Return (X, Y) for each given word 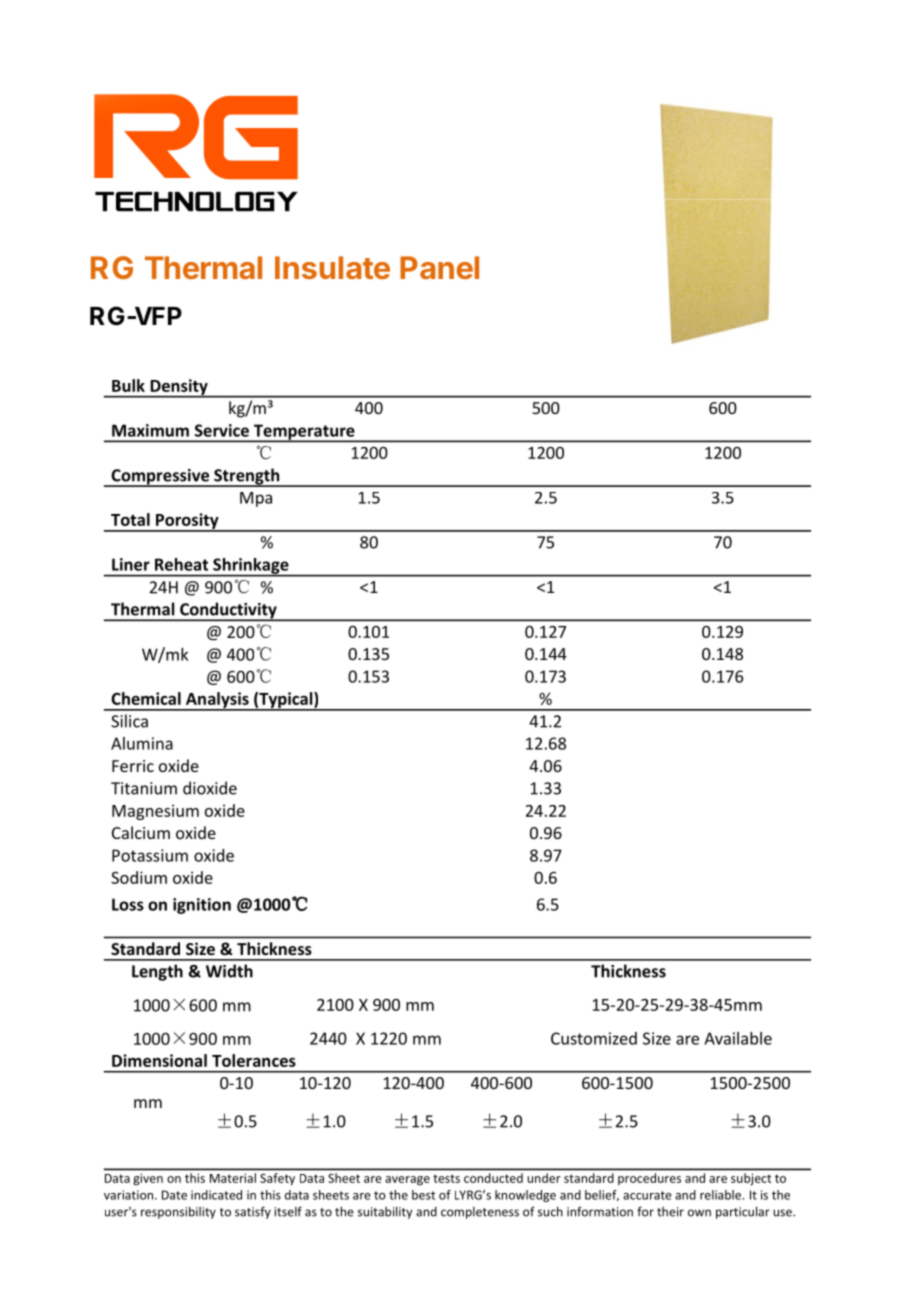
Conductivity (228, 611)
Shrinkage (251, 567)
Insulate (332, 267)
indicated (216, 1195)
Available (738, 1038)
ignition (202, 906)
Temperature (304, 433)
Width (229, 971)
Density (179, 388)
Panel (439, 267)
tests (446, 1178)
